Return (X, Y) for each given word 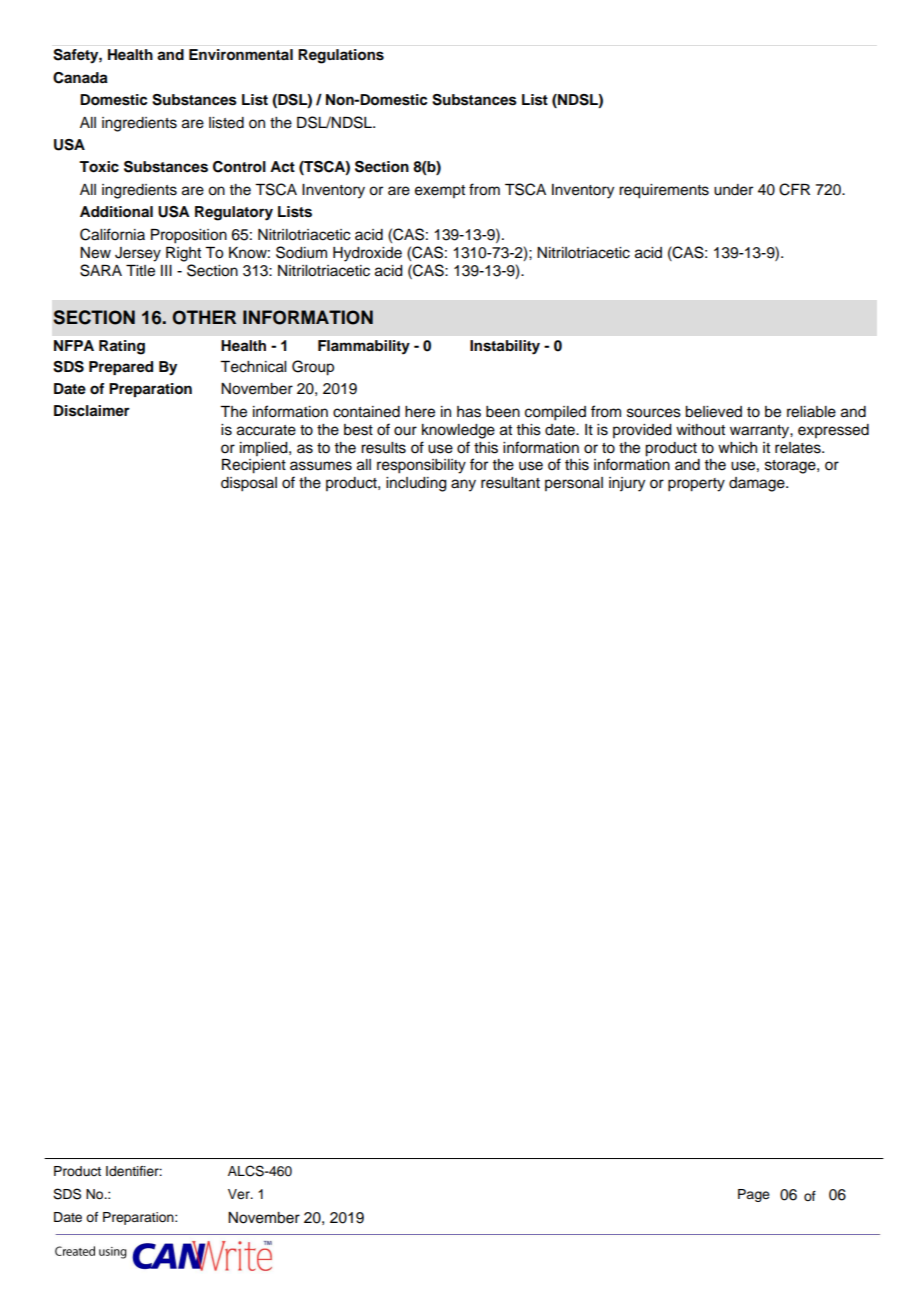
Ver (240, 1194)
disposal (249, 484)
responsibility (421, 466)
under (733, 190)
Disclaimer (92, 411)
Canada (80, 78)
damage (758, 484)
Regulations (341, 56)
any (463, 485)
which (737, 448)
